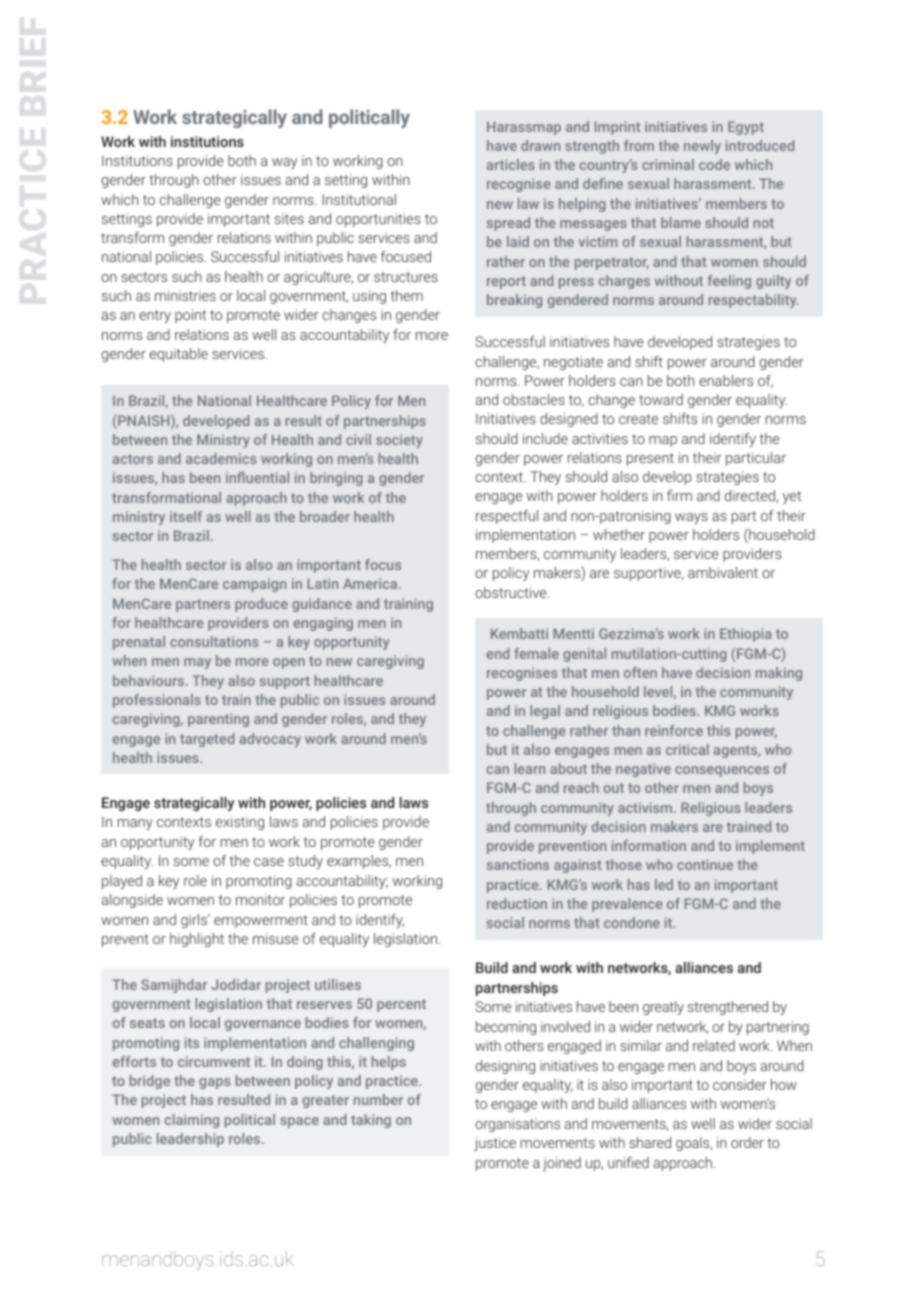  What do you see at coordinates (517, 903) in the screenshot?
I see `reduction` at bounding box center [517, 903].
